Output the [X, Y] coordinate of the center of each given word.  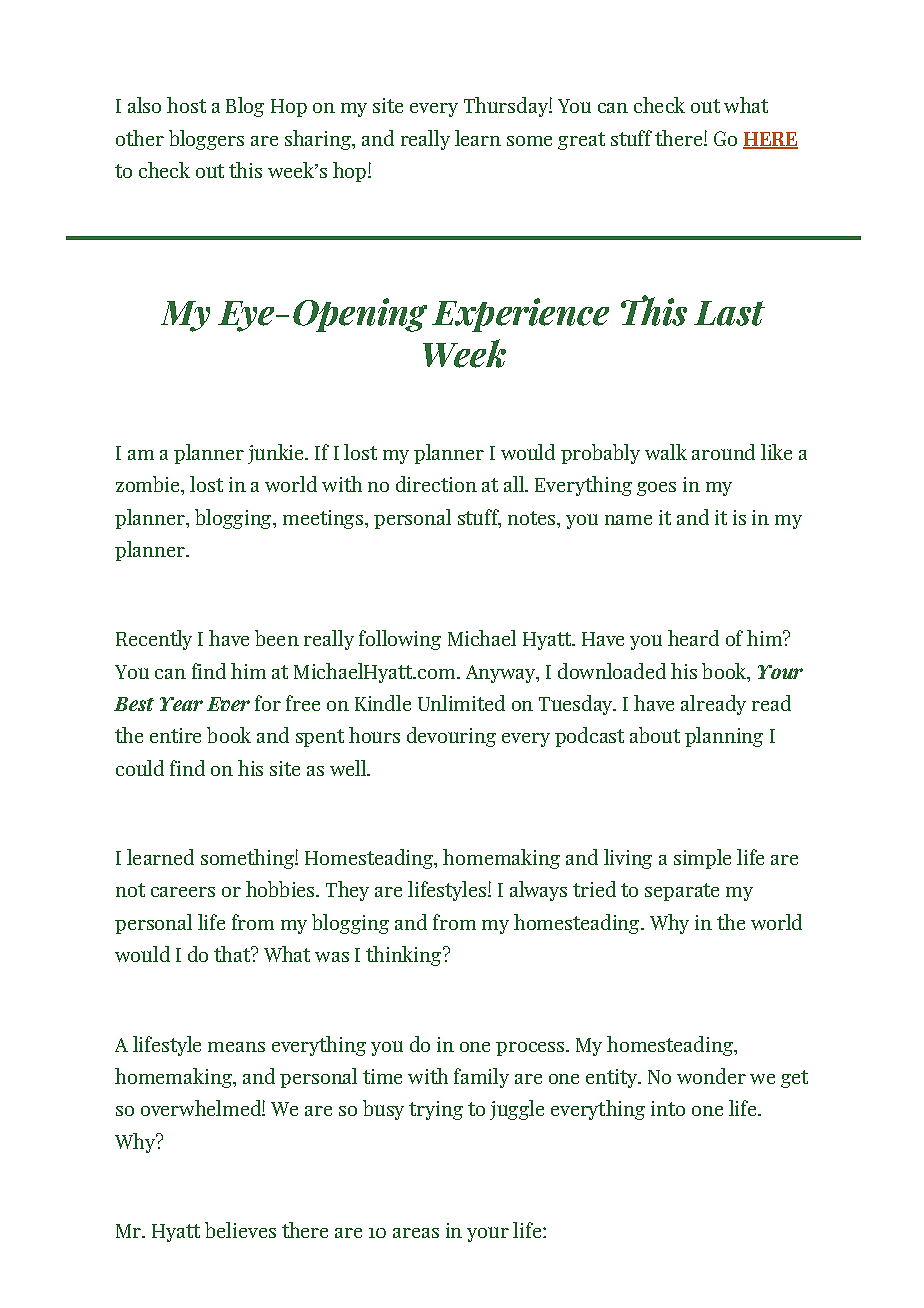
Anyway [501, 674]
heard [693, 638]
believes [240, 1230]
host [186, 105]
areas [416, 1233]
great [581, 141]
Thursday [507, 107]
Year [181, 704]
